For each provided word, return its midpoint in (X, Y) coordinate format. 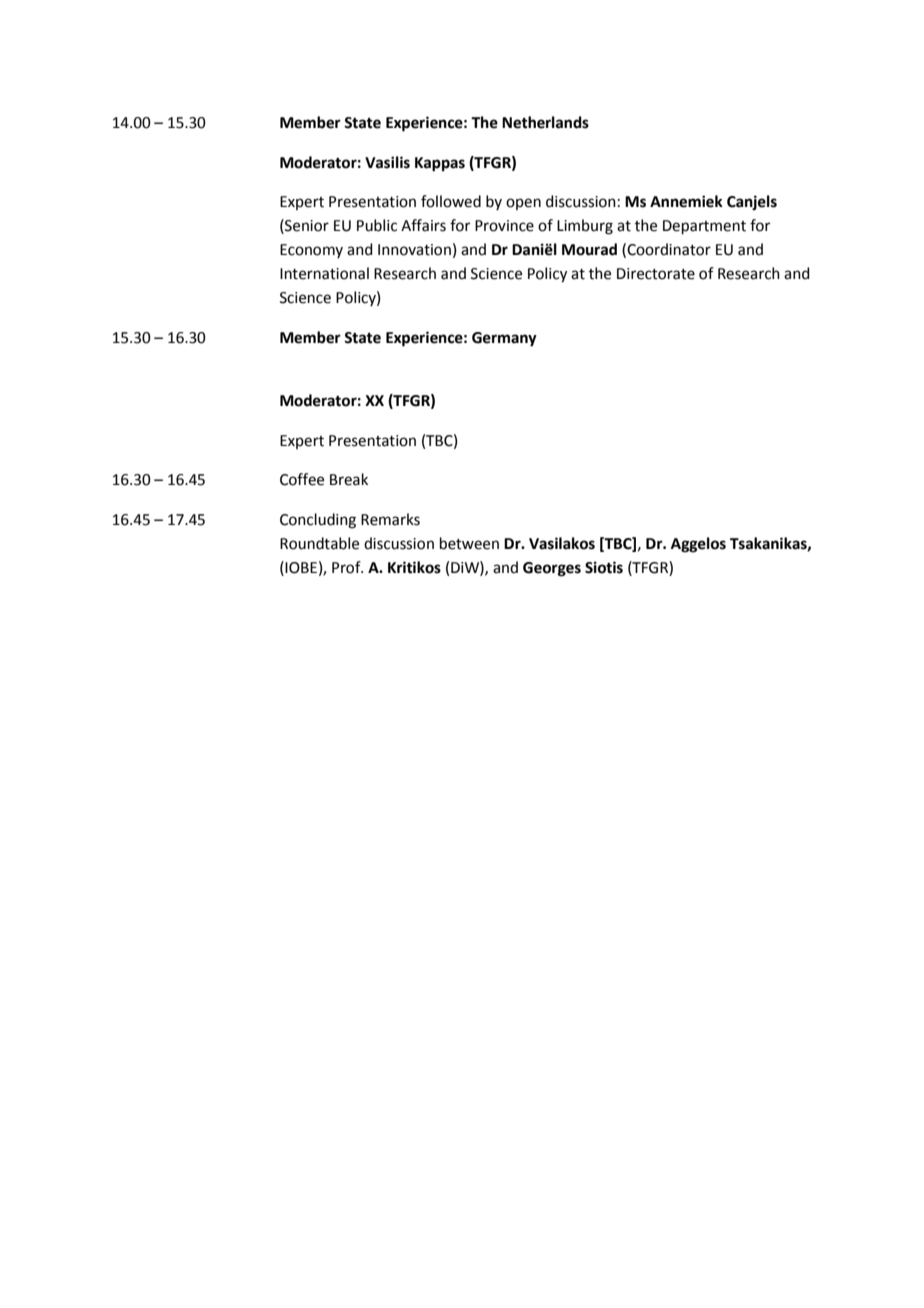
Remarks (390, 519)
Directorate (656, 274)
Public (377, 225)
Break (349, 479)
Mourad (589, 249)
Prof (347, 567)
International (324, 273)
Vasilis (387, 162)
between (469, 543)
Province (504, 226)
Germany (504, 339)
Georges (552, 569)
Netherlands (545, 122)
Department (704, 227)
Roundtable (319, 543)
